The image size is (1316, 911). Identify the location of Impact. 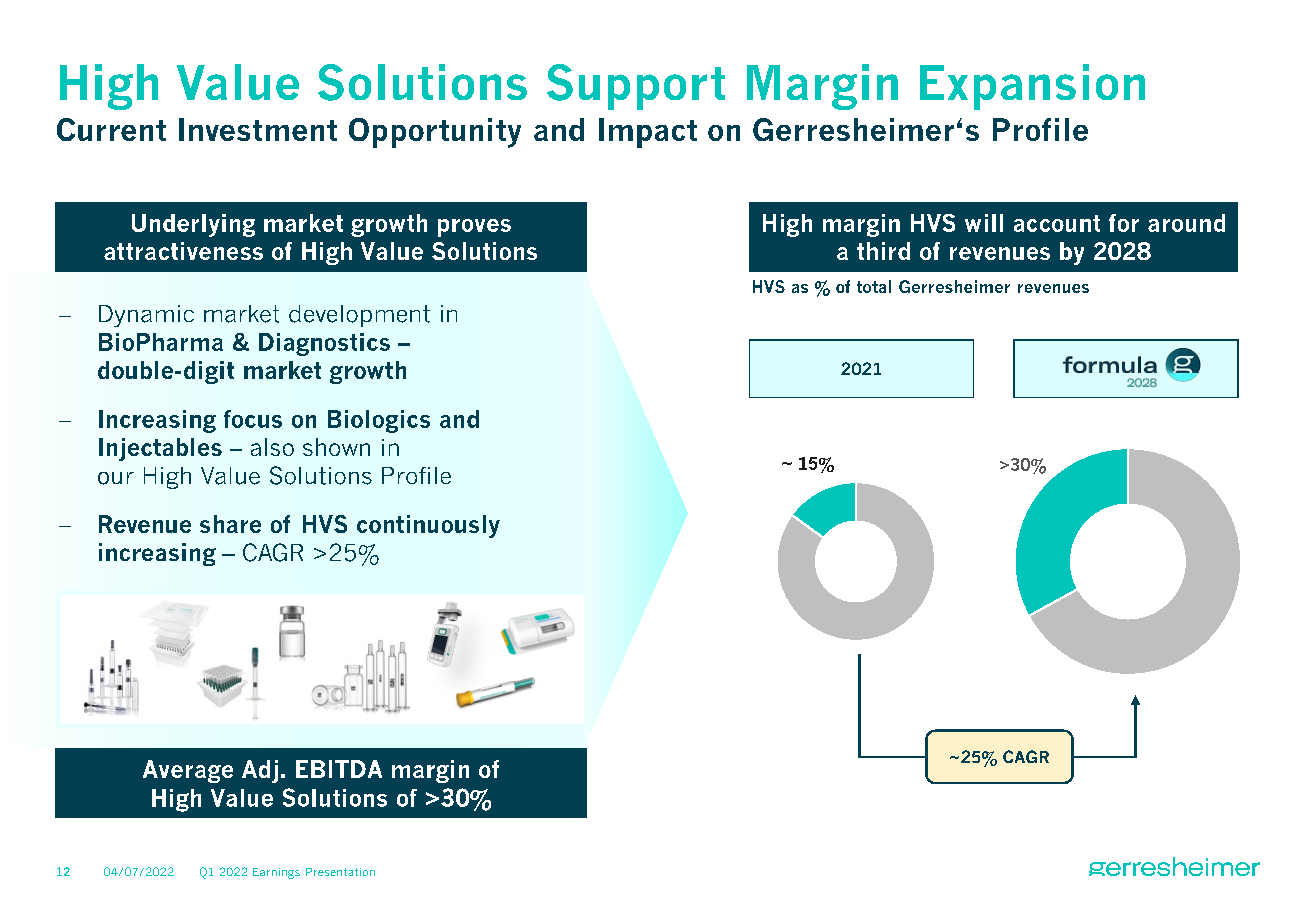
(648, 133).
